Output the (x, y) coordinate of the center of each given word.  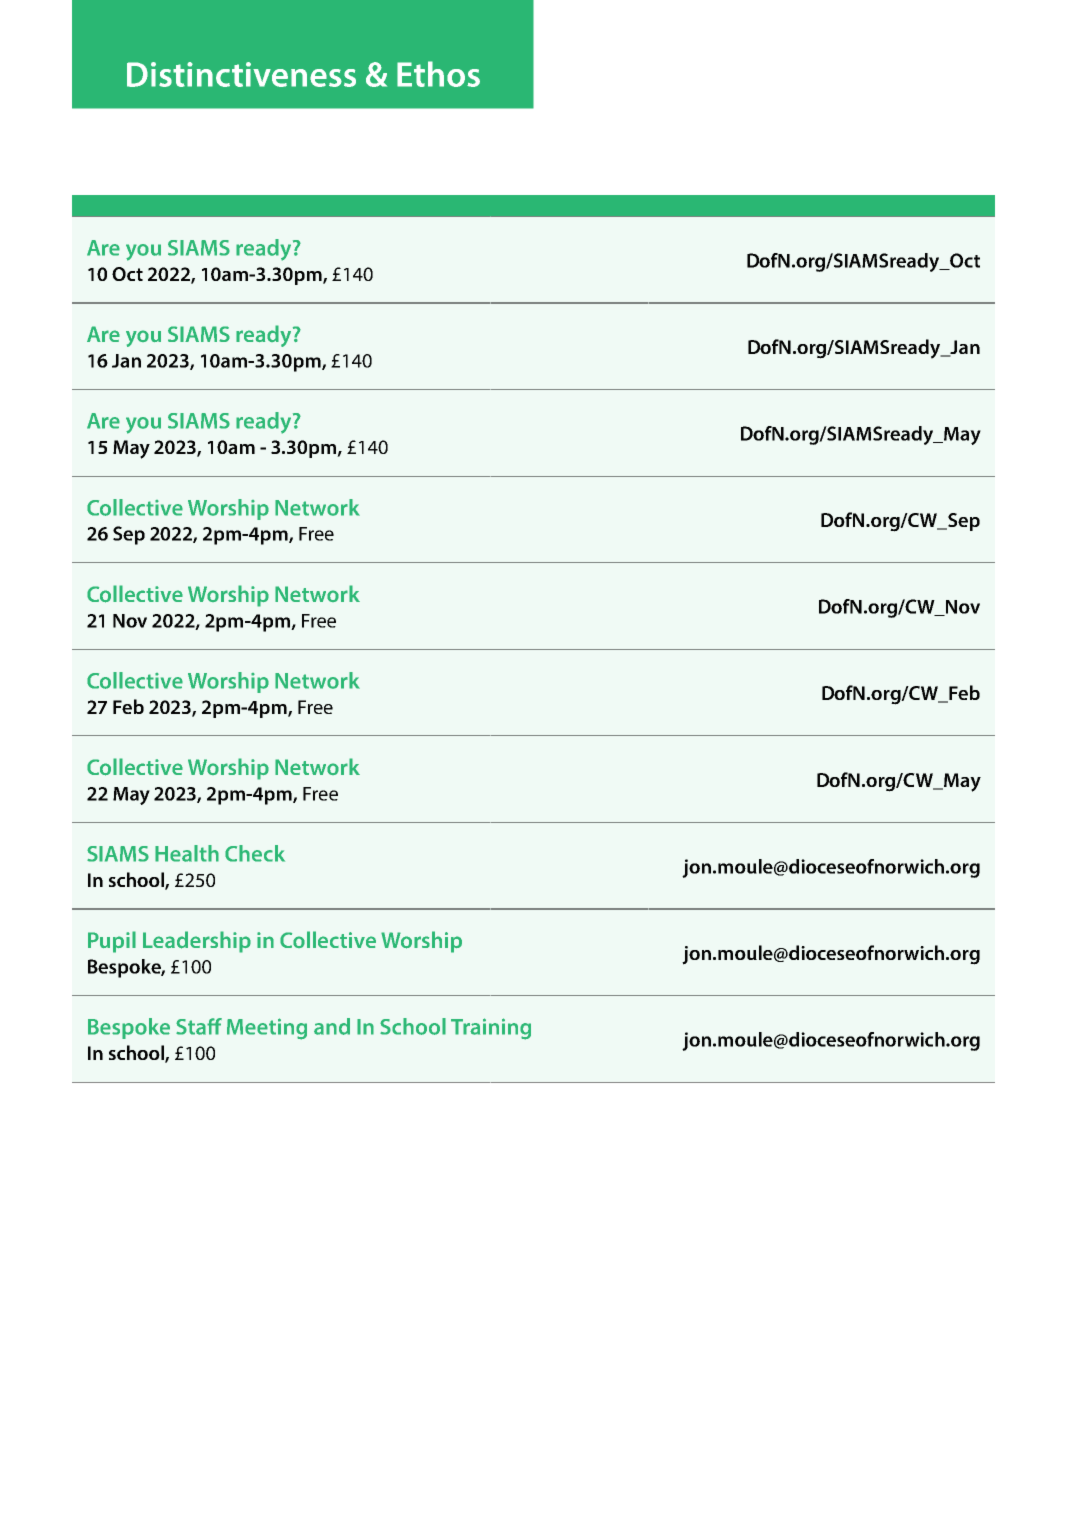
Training (491, 1029)
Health (187, 853)
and (332, 1026)
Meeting (267, 1029)
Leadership (197, 942)
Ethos (438, 74)
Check (255, 853)
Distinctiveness (241, 74)
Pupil (112, 942)
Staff (199, 1026)
